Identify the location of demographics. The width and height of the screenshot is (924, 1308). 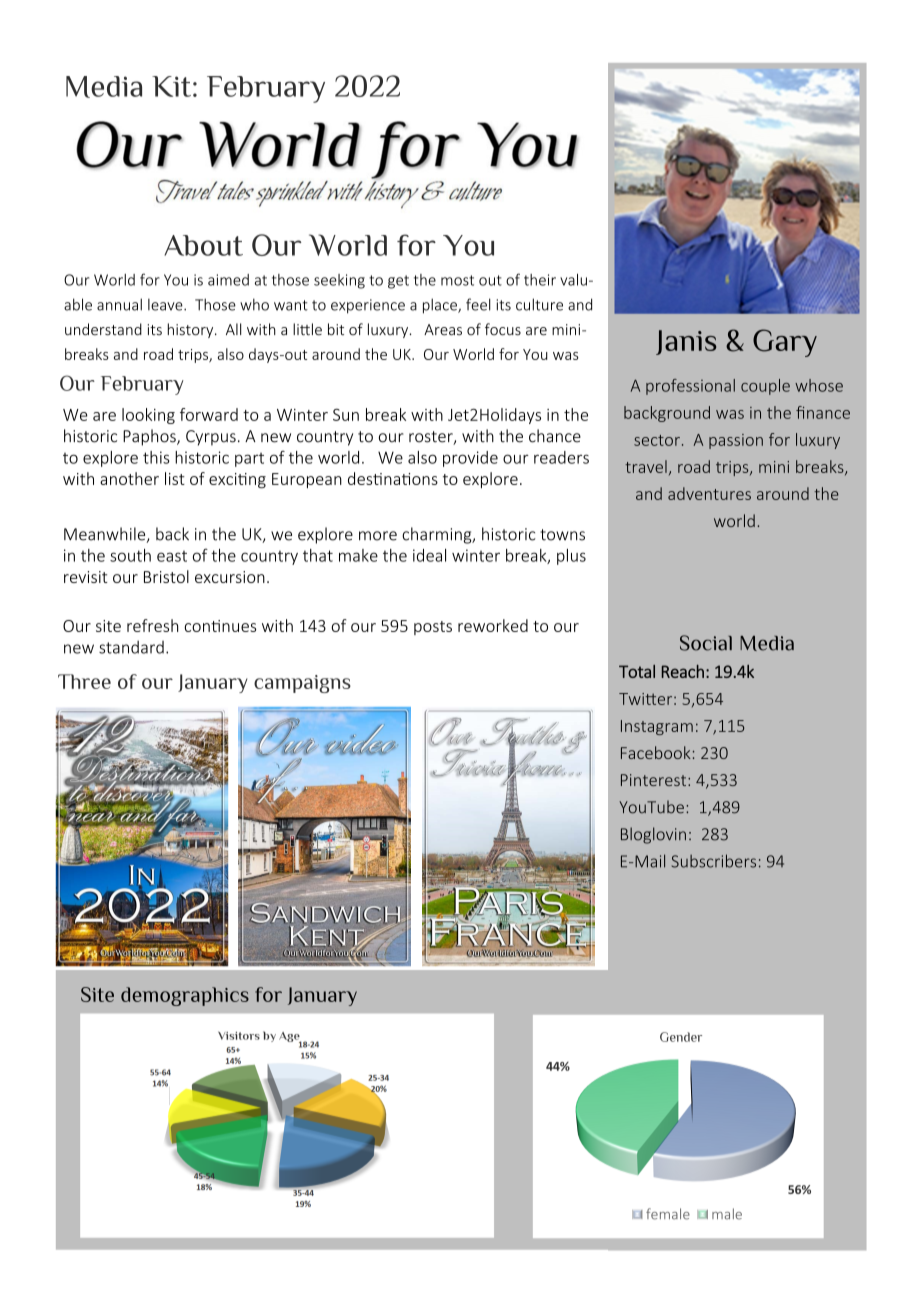
(185, 996).
